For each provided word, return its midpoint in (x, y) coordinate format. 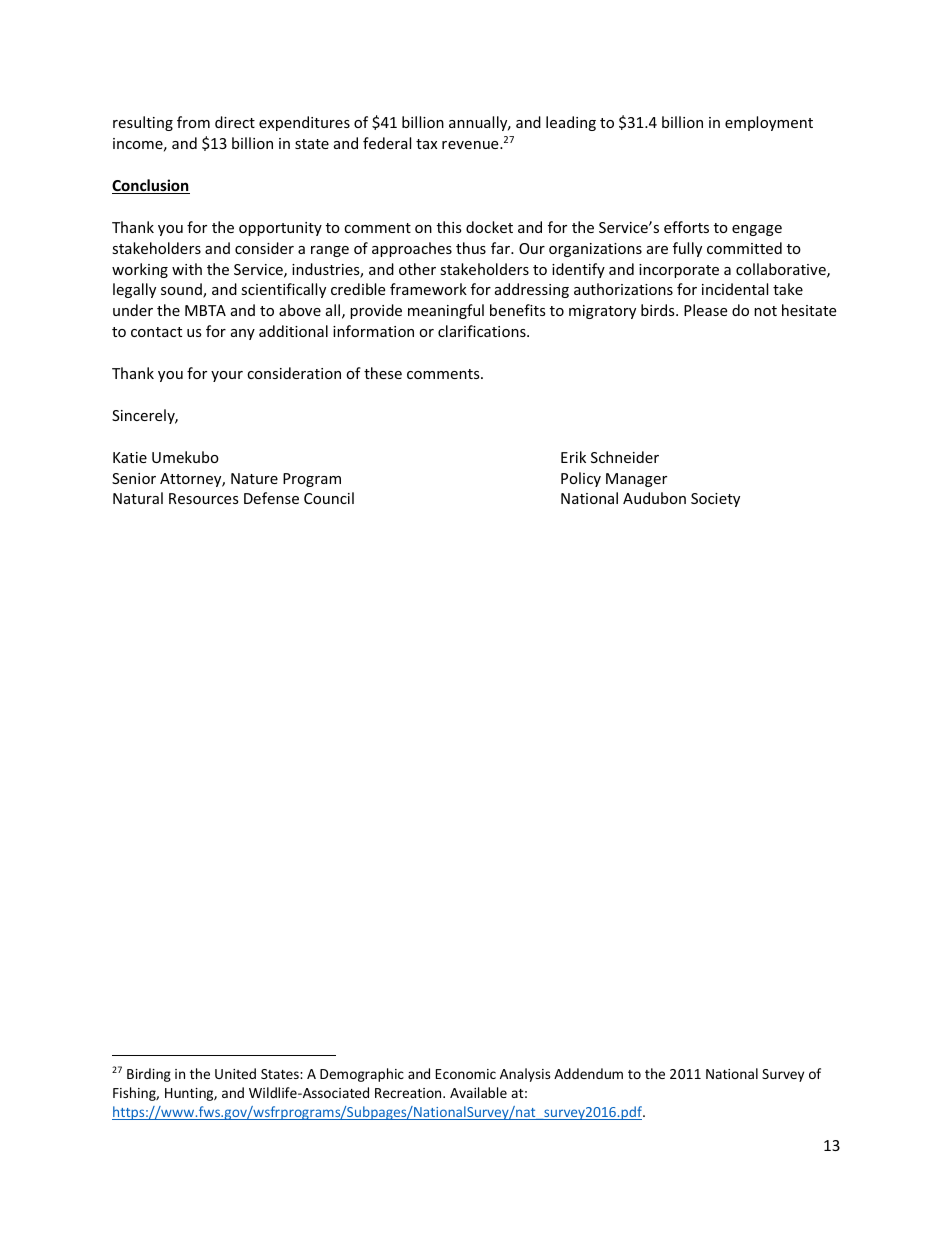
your (227, 376)
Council (329, 498)
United (235, 1073)
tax (426, 144)
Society (715, 500)
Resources (204, 498)
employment (769, 123)
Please (705, 310)
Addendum (588, 1073)
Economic (466, 1074)
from (193, 122)
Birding (149, 1075)
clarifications (483, 331)
